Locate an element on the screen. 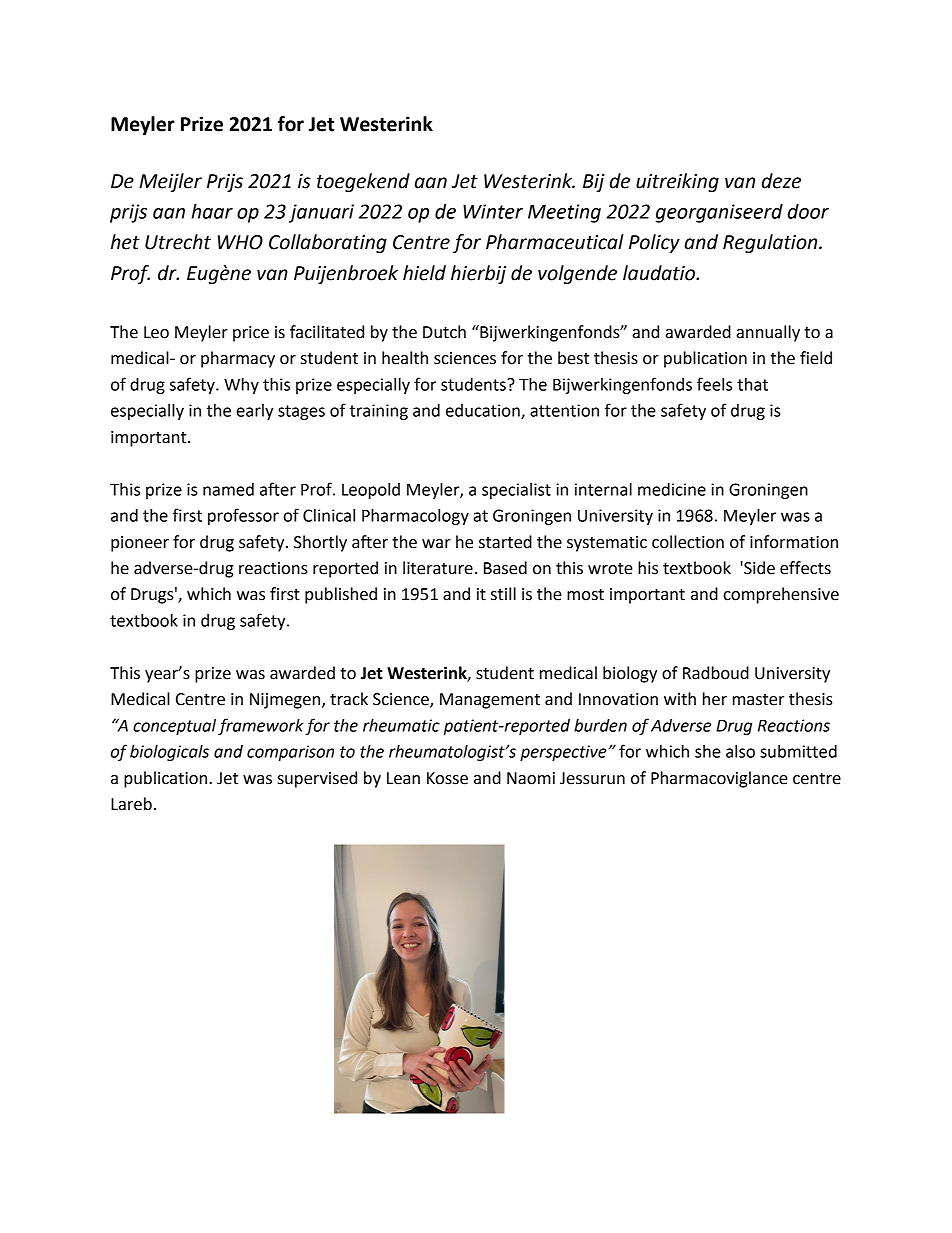 Image resolution: width=952 pixels, height=1233 pixels. biologicals is located at coordinates (169, 753).
